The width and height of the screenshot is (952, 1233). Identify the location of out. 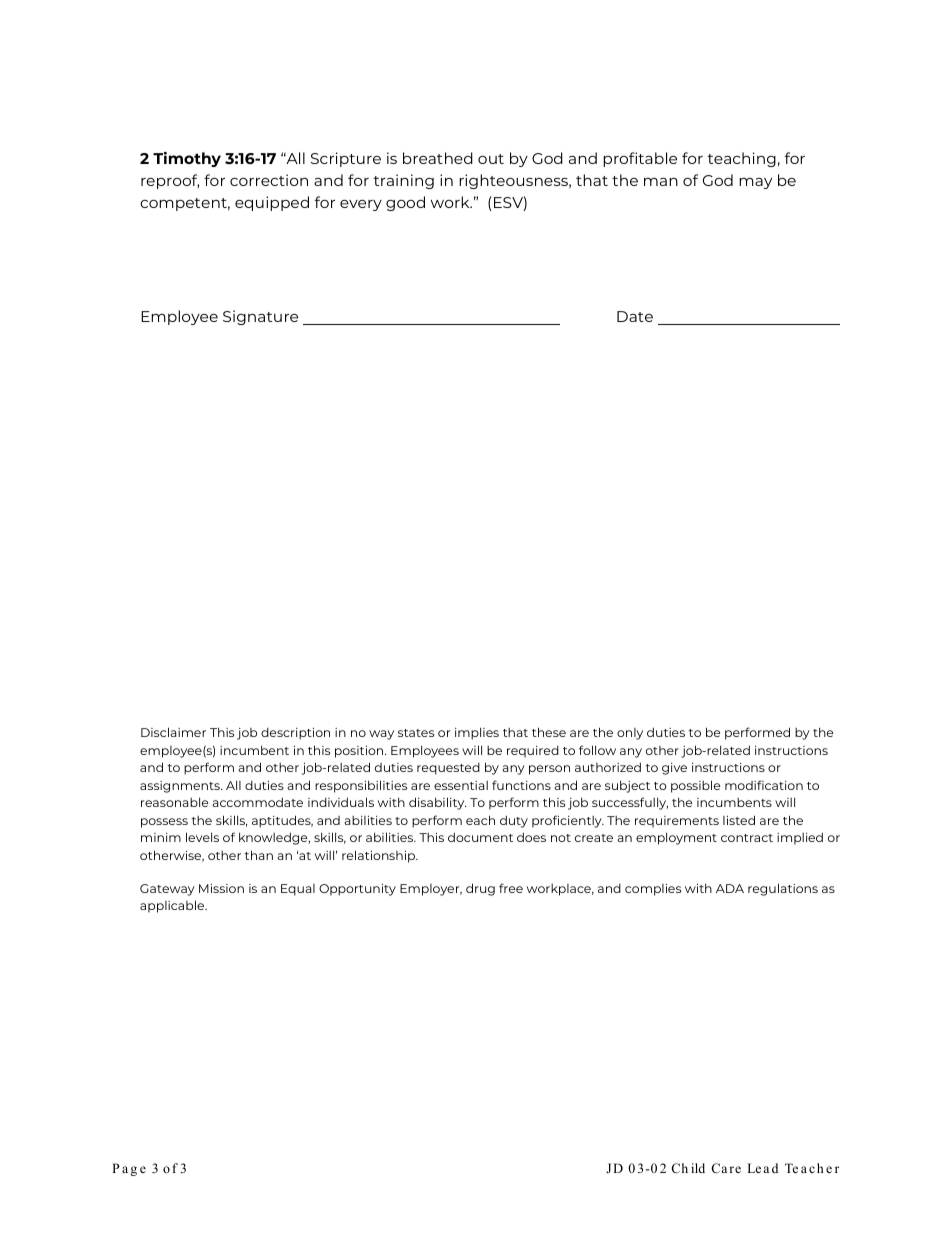
(491, 159).
